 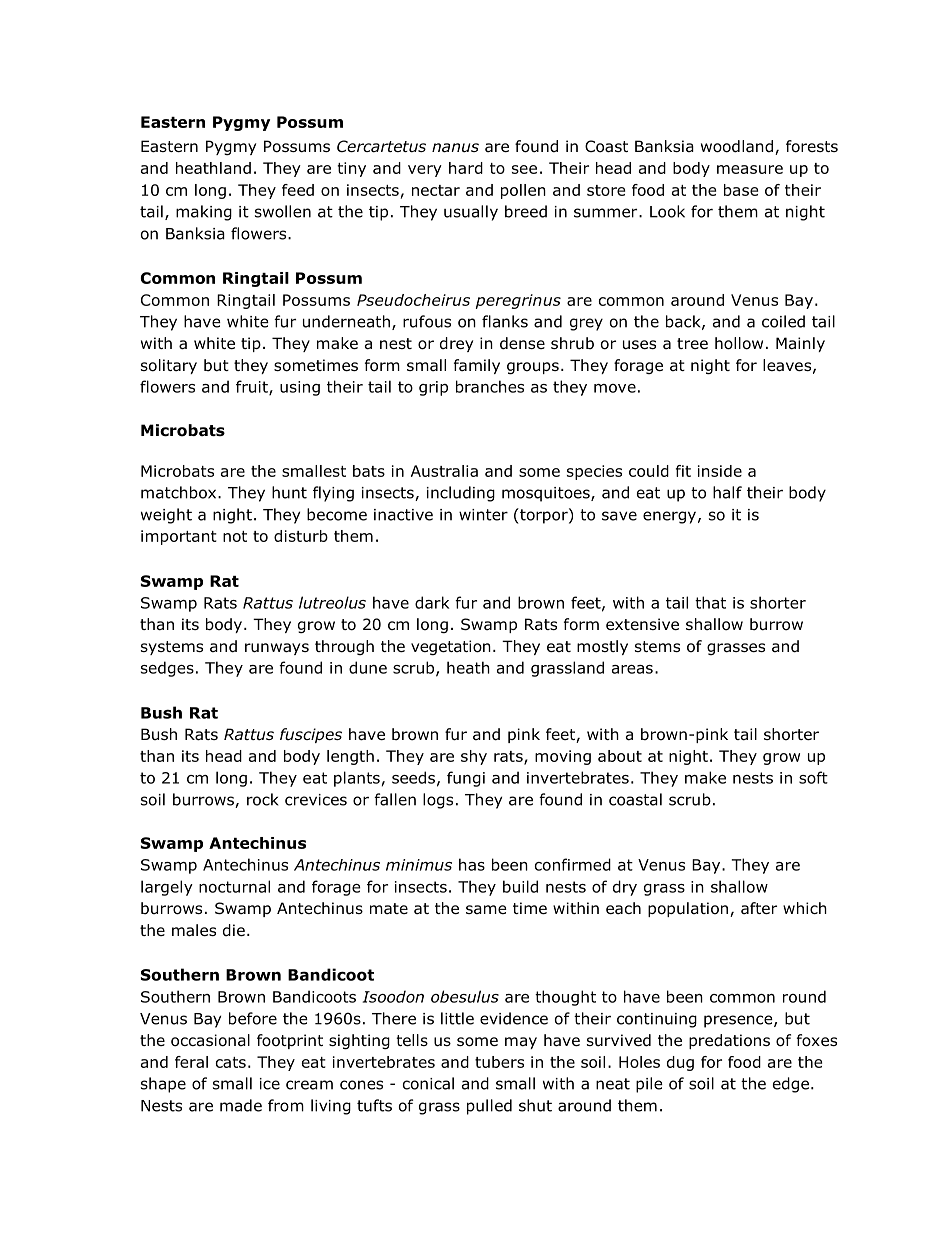 I want to click on soft, so click(x=813, y=777).
